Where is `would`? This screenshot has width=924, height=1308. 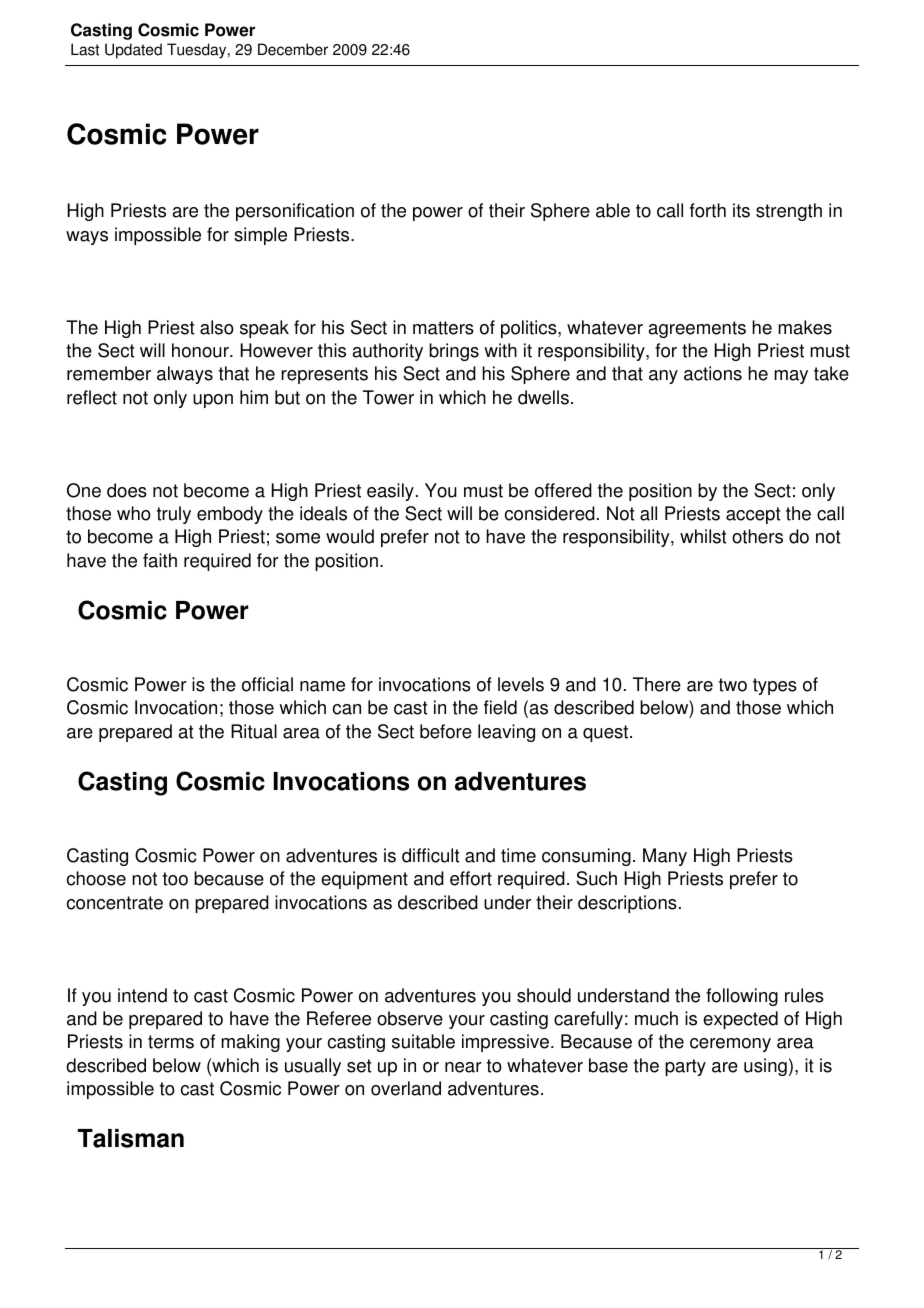 would is located at coordinates (350, 536).
